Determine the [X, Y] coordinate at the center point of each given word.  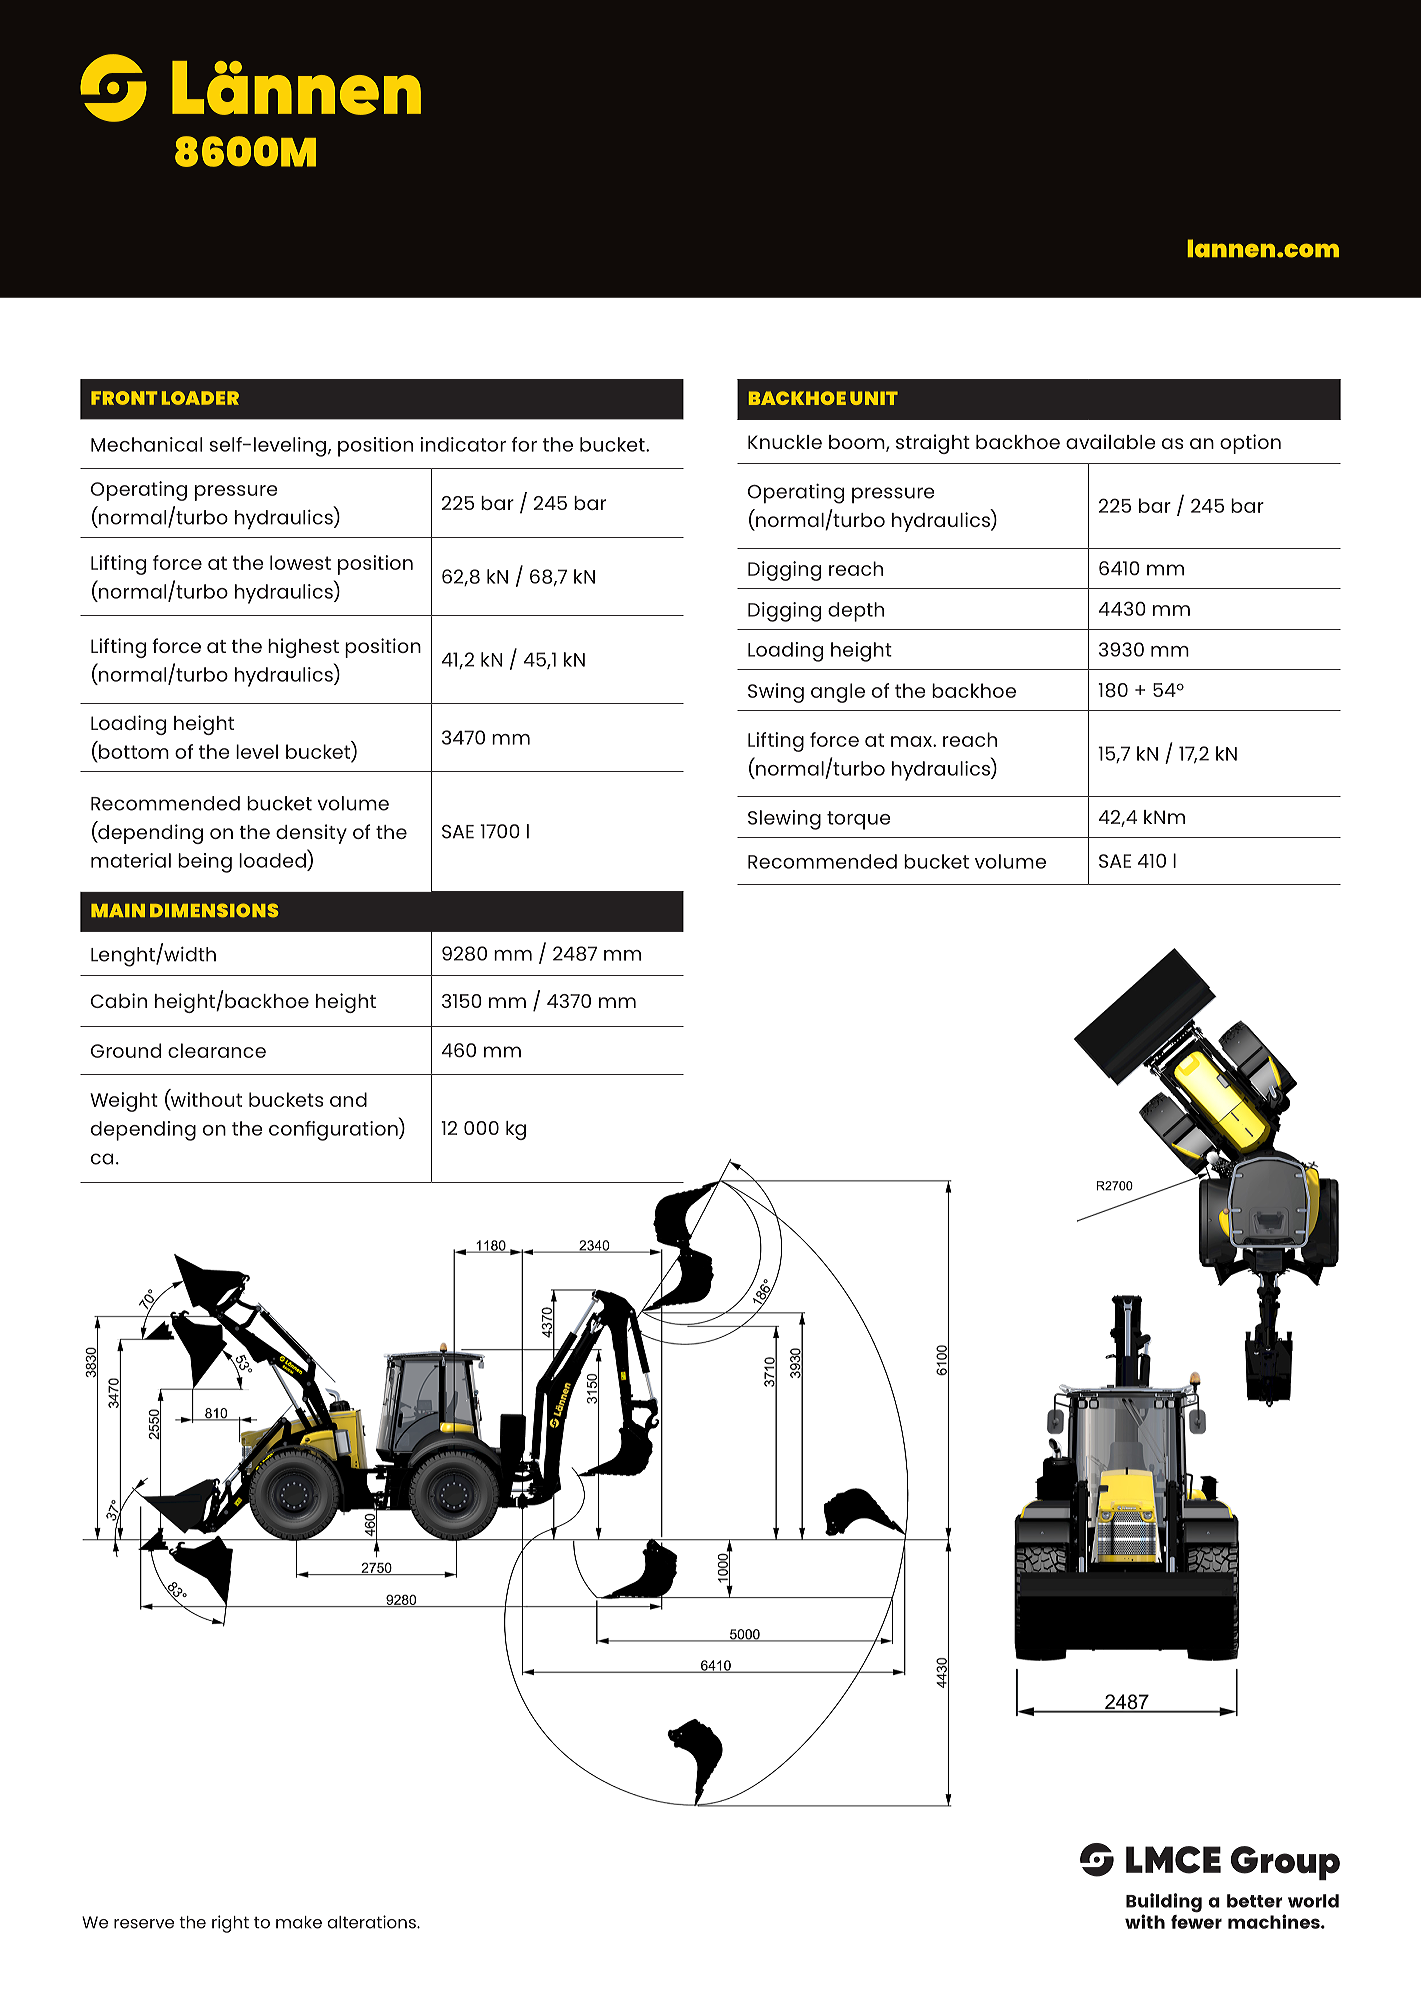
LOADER [200, 398]
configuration [334, 1129]
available [1111, 441]
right [230, 1924]
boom [858, 443]
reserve [144, 1924]
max [912, 741]
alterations [372, 1922]
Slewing [784, 820]
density [311, 834]
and [348, 1099]
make [299, 1922]
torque [859, 820]
